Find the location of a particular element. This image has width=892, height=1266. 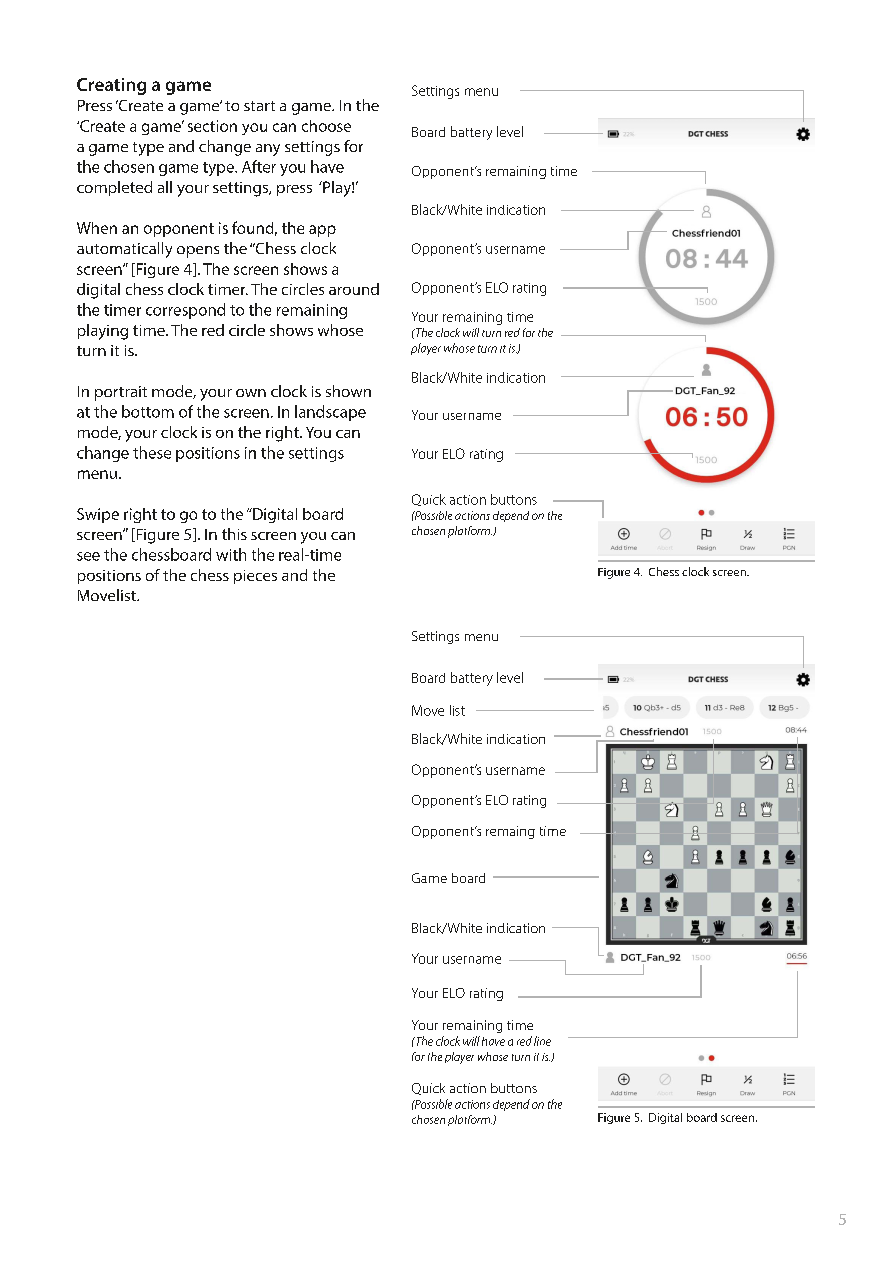

with is located at coordinates (231, 554).
